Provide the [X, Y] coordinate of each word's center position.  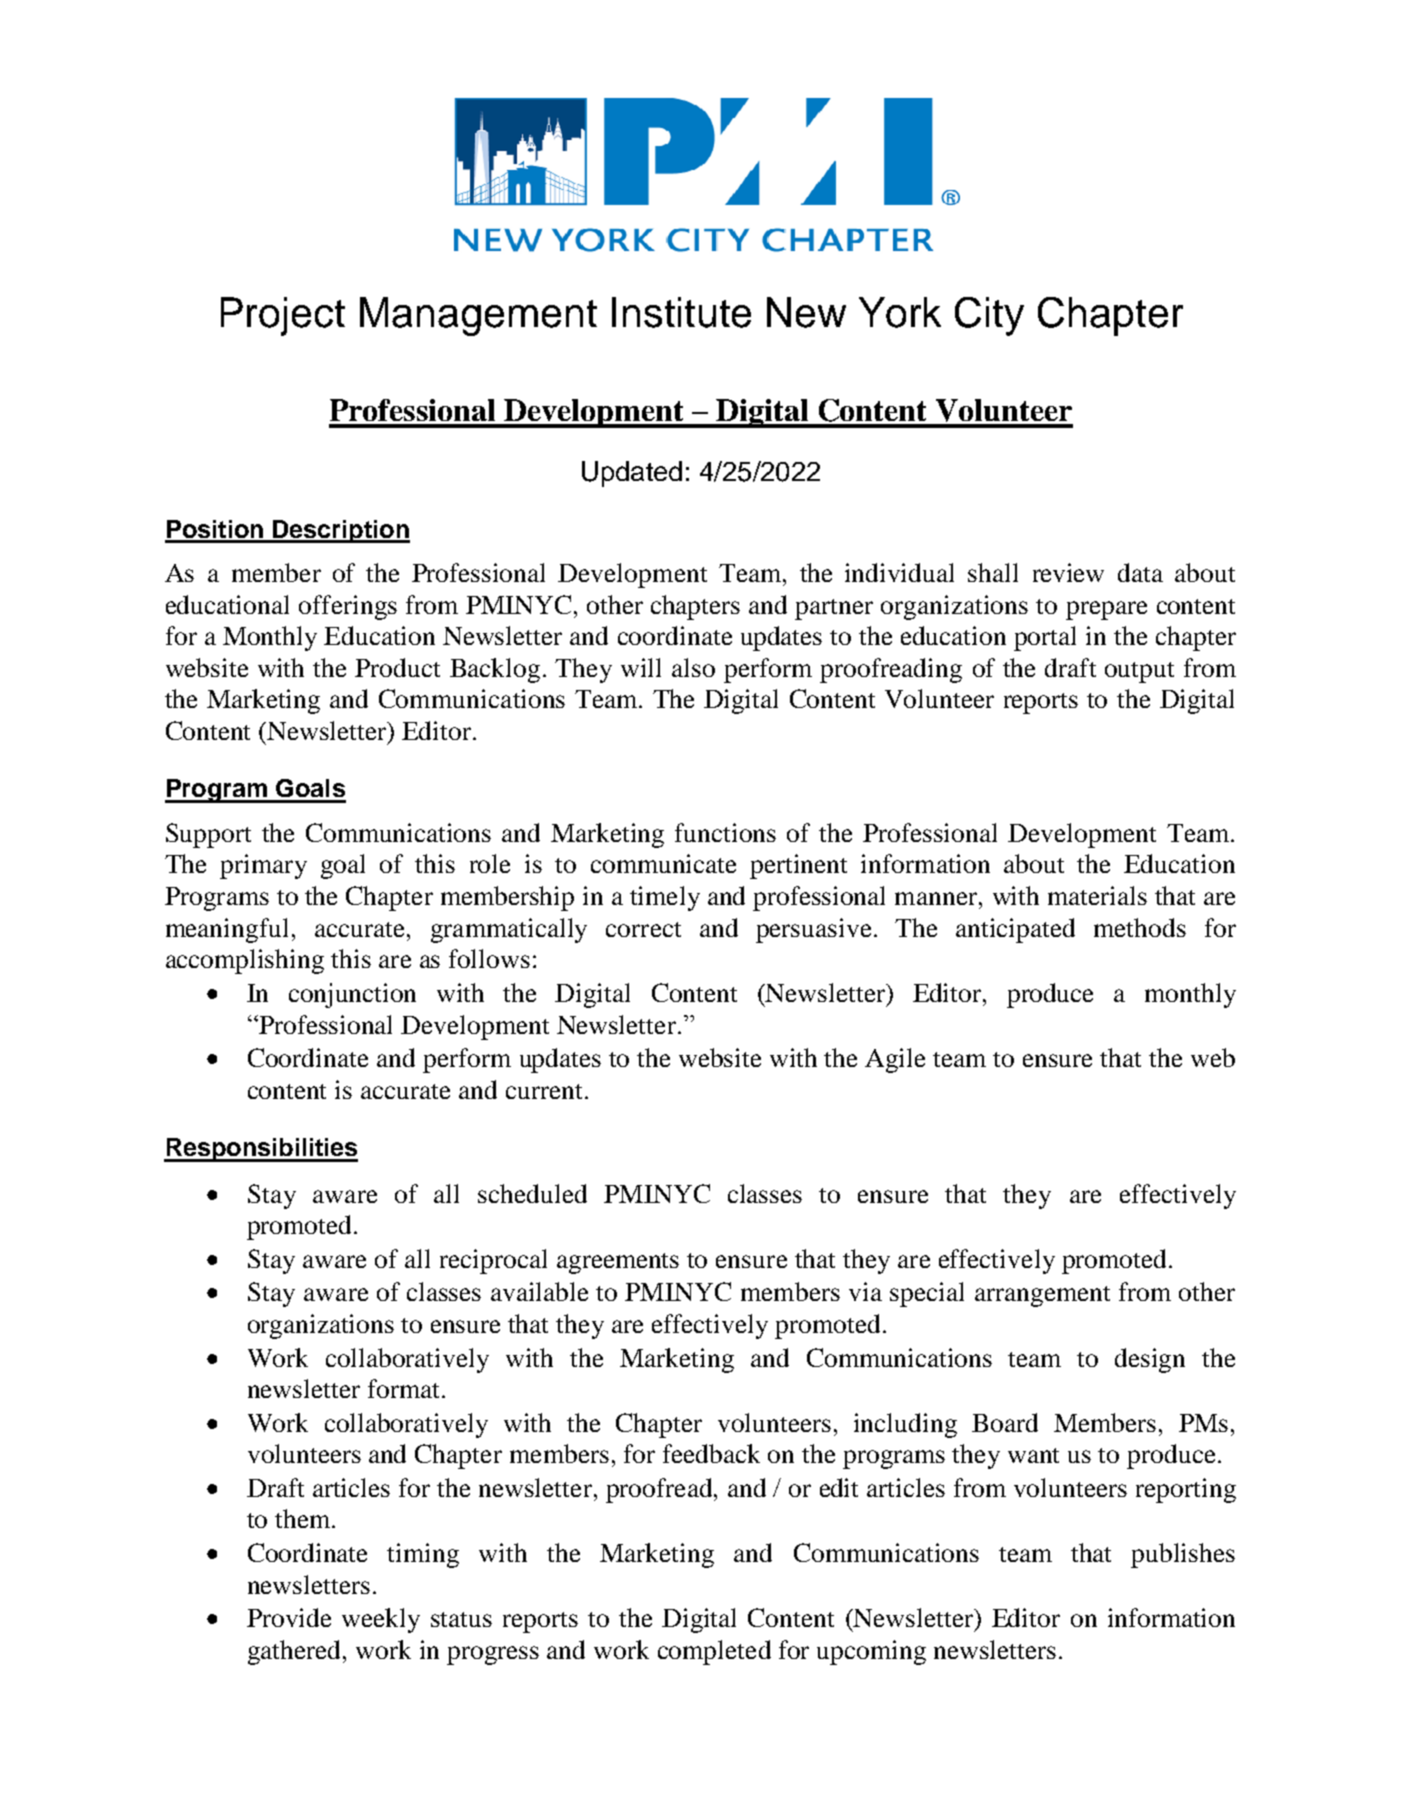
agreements [618, 1263]
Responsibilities [261, 1150]
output [1139, 672]
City [989, 316]
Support [208, 835]
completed [714, 1652]
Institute [681, 312]
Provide [289, 1617]
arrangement [1042, 1296]
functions [725, 832]
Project [283, 316]
